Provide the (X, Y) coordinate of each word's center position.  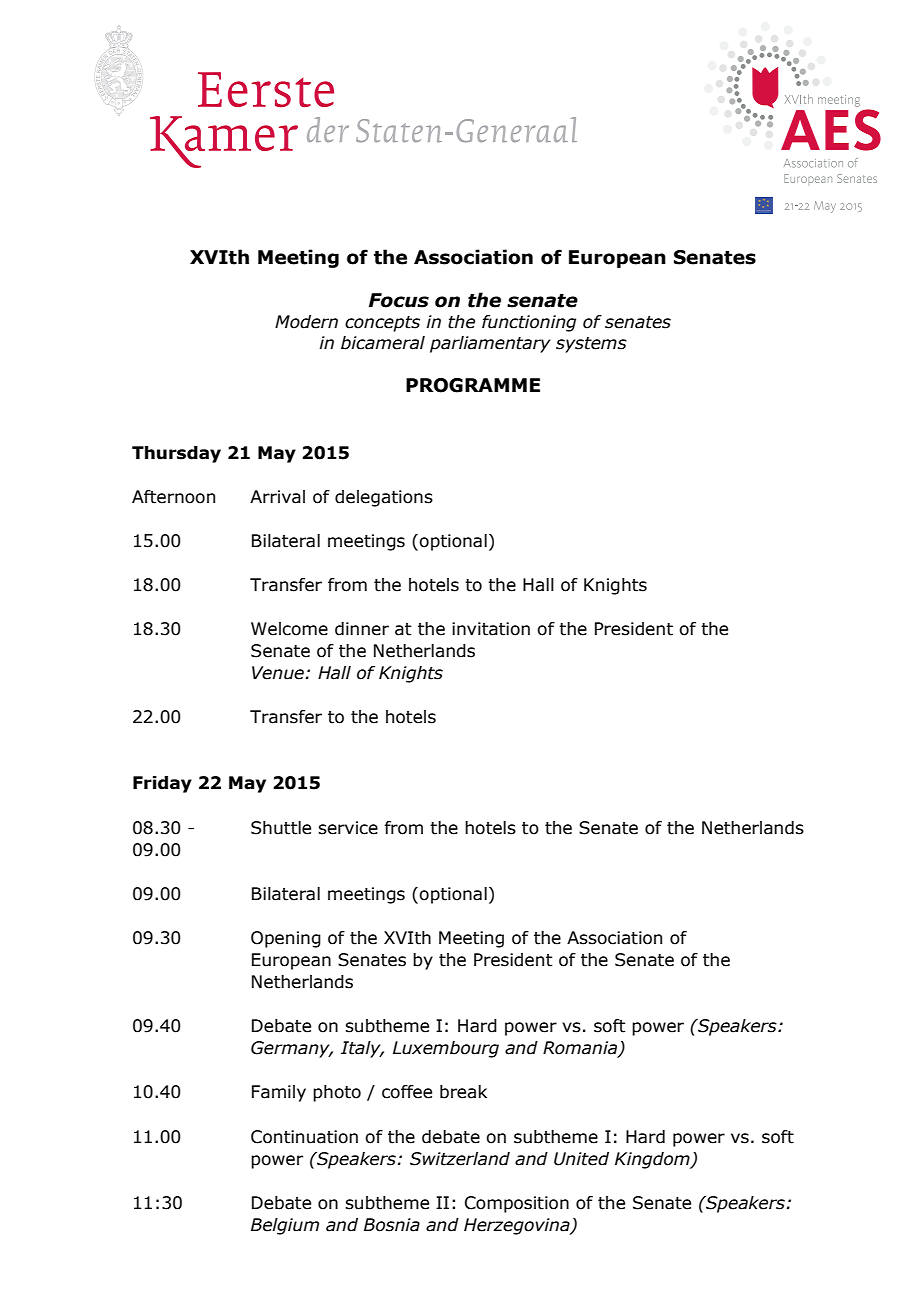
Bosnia (392, 1225)
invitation (491, 629)
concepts (382, 324)
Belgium (285, 1226)
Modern (306, 322)
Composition (517, 1204)
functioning (529, 323)
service (348, 828)
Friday (162, 784)
